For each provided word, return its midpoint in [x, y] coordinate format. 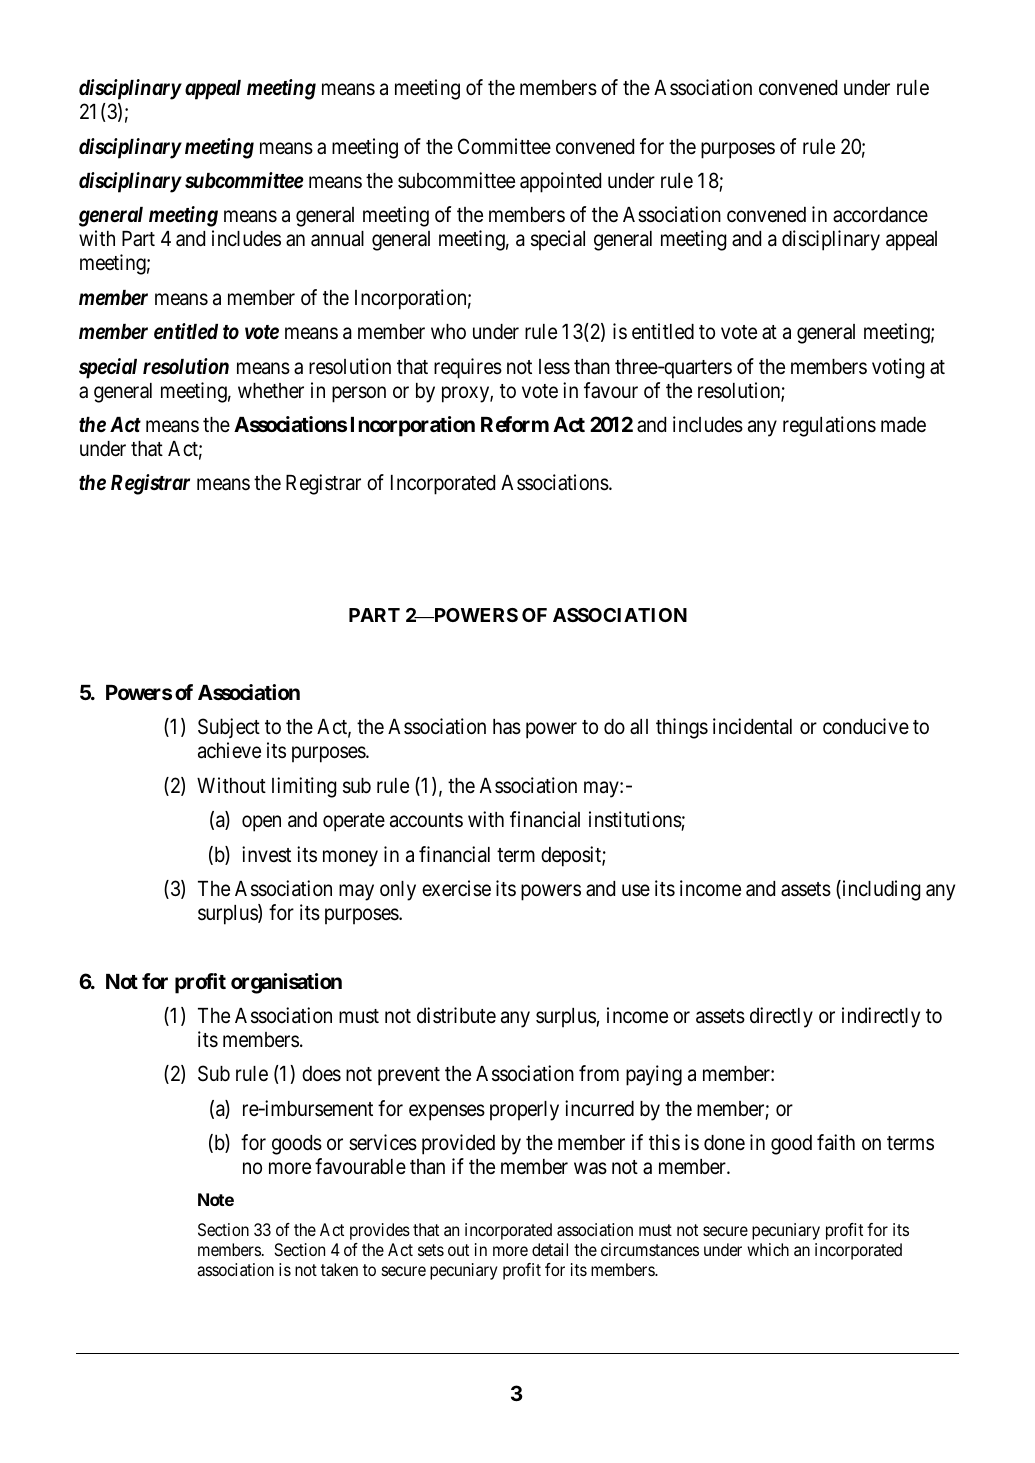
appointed [560, 182]
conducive [866, 726]
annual [337, 239]
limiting [304, 787]
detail [550, 1249]
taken [339, 1269]
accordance [880, 215]
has [507, 727]
